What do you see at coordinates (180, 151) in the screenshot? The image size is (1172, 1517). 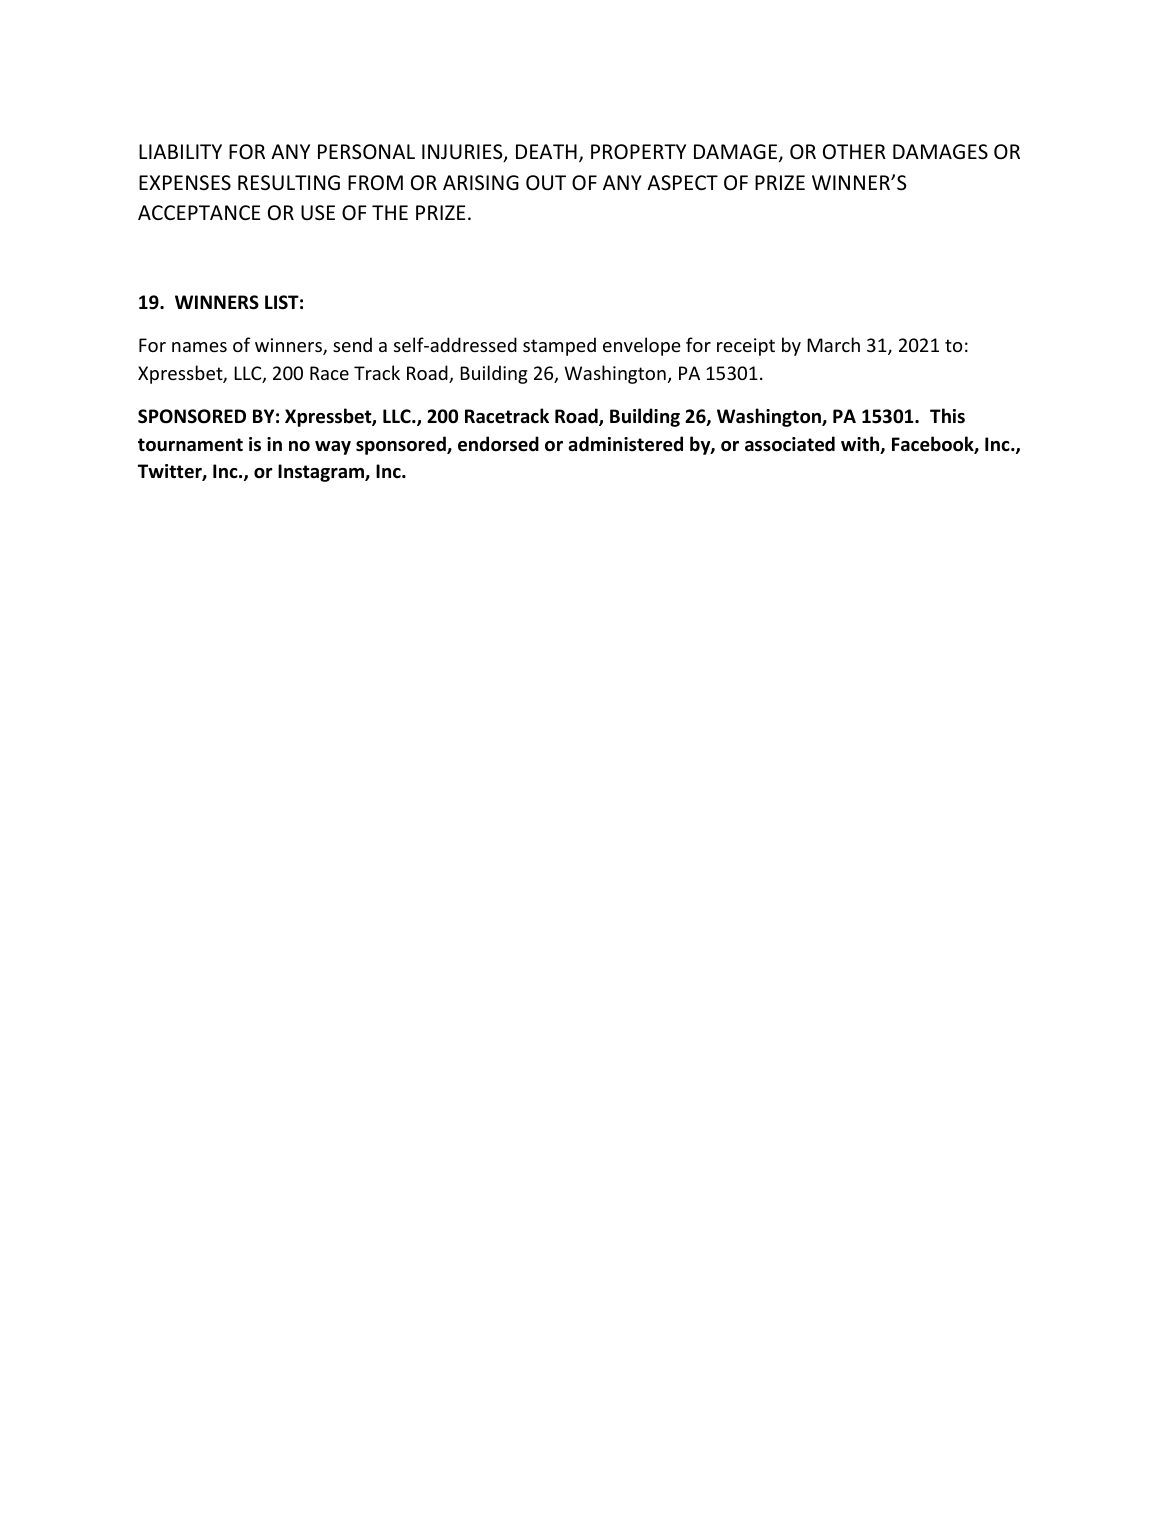 I see `LIABILITY` at bounding box center [180, 151].
